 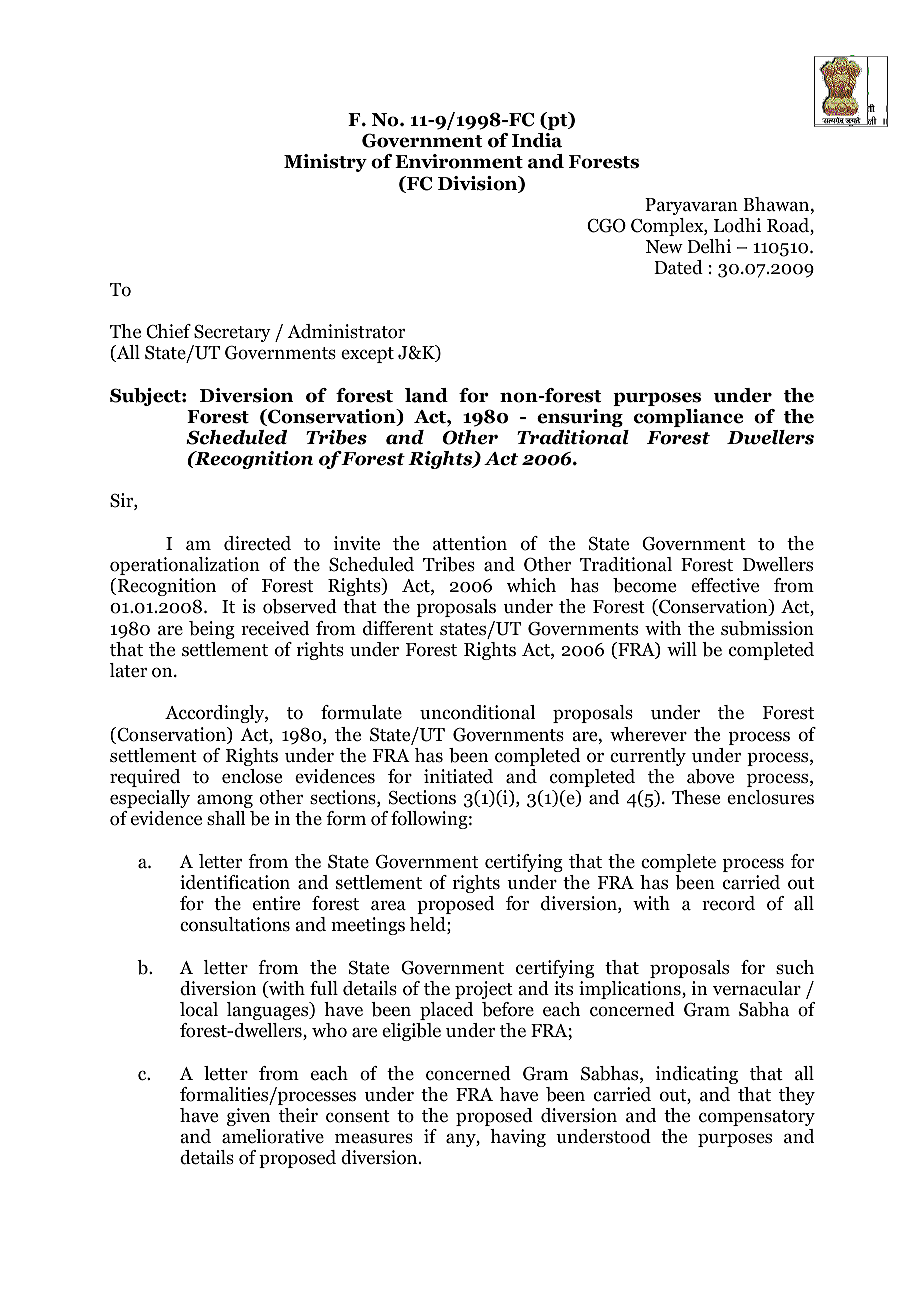 I want to click on attention, so click(x=470, y=543).
